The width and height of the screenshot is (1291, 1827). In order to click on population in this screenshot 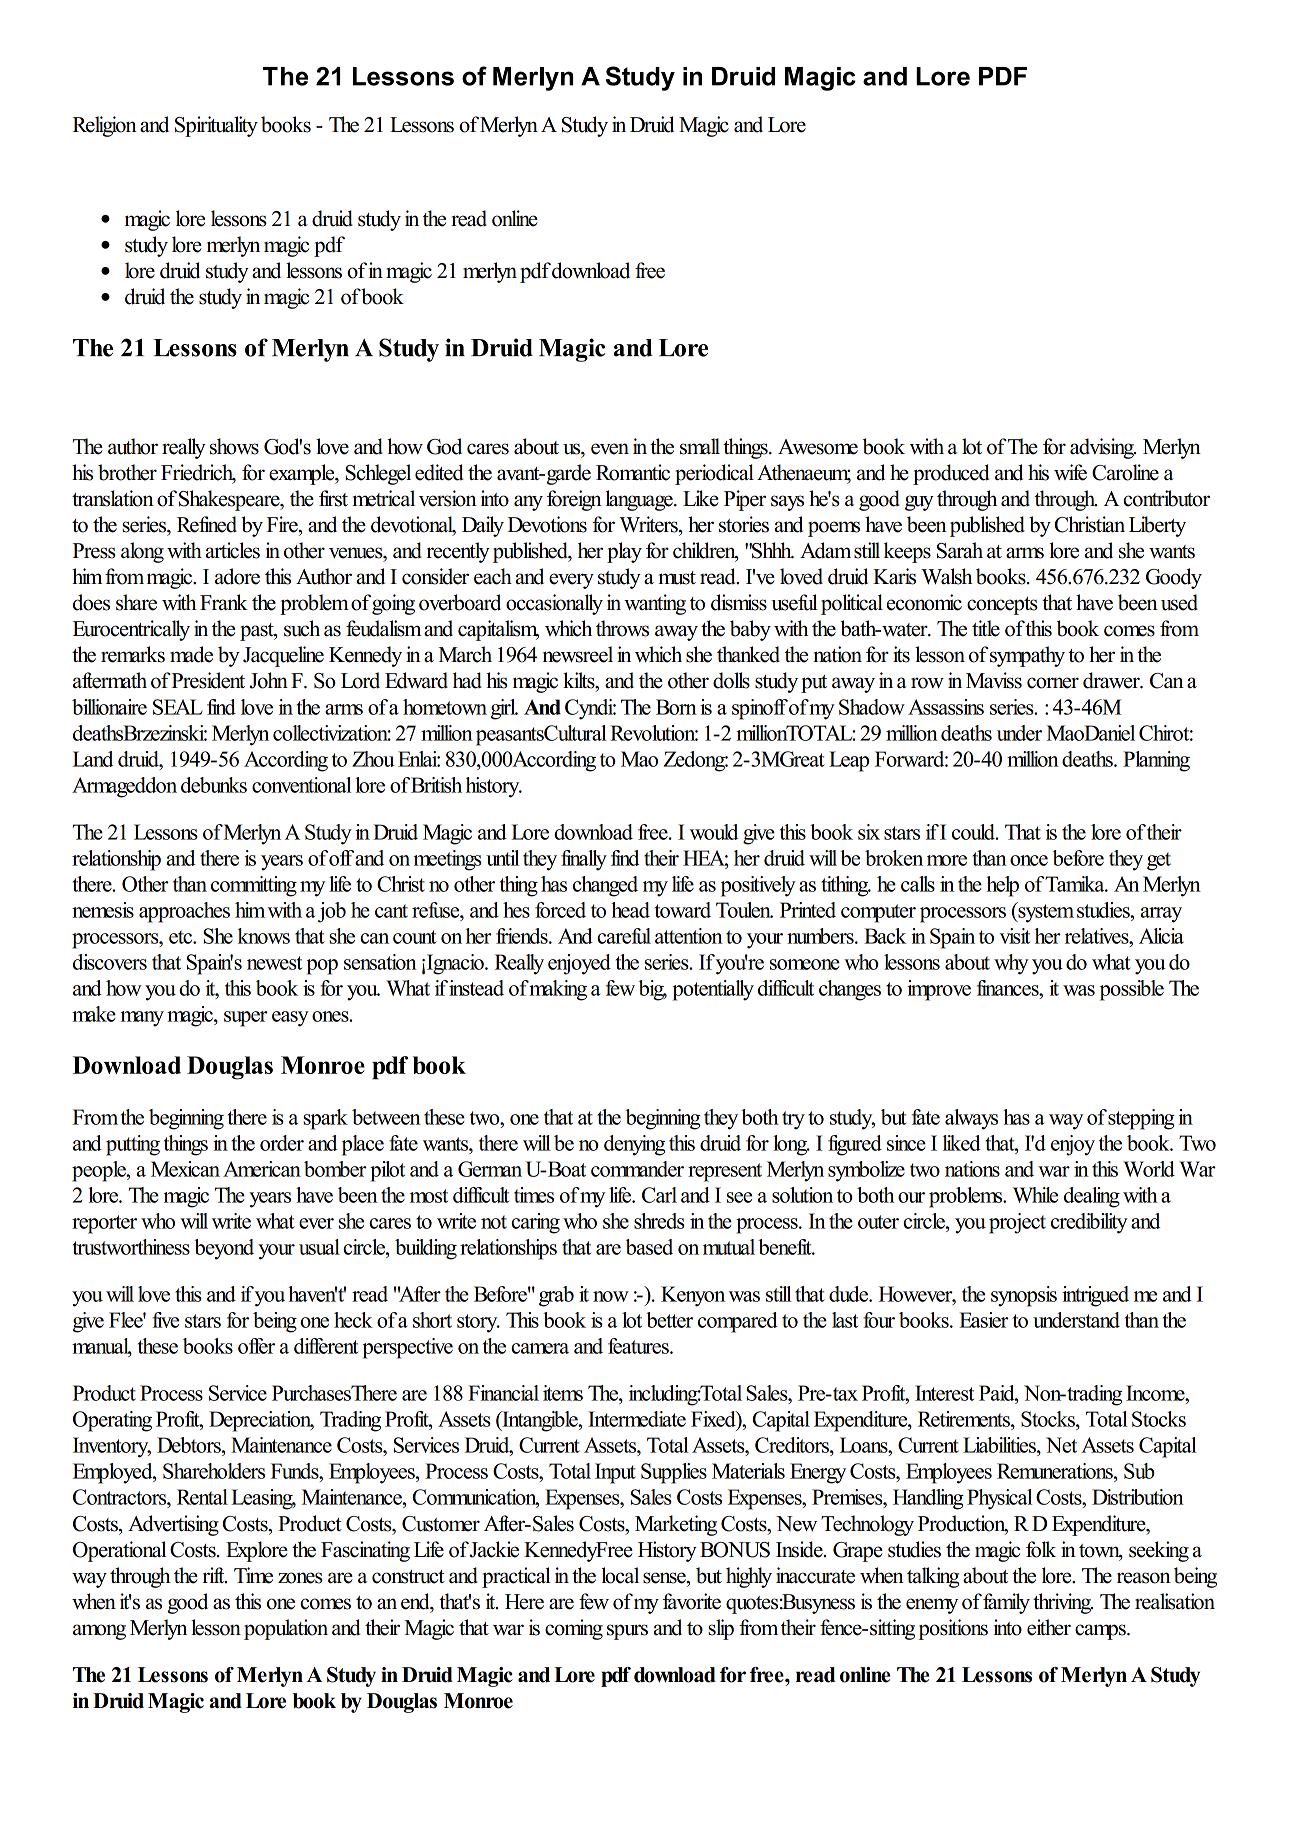, I will do `click(286, 1629)`.
